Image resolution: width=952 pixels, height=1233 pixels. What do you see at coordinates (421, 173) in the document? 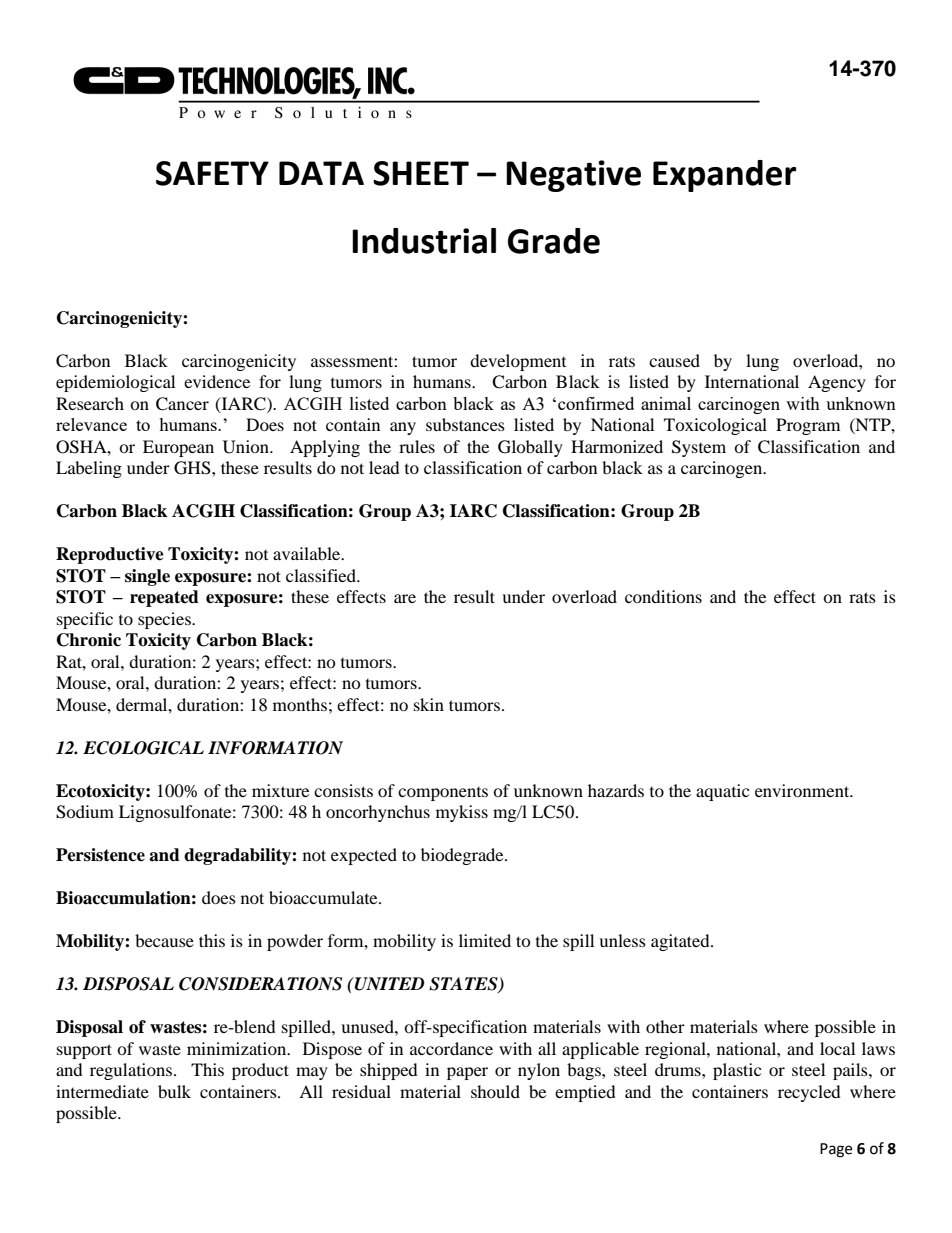
I see `SHEET` at bounding box center [421, 173].
